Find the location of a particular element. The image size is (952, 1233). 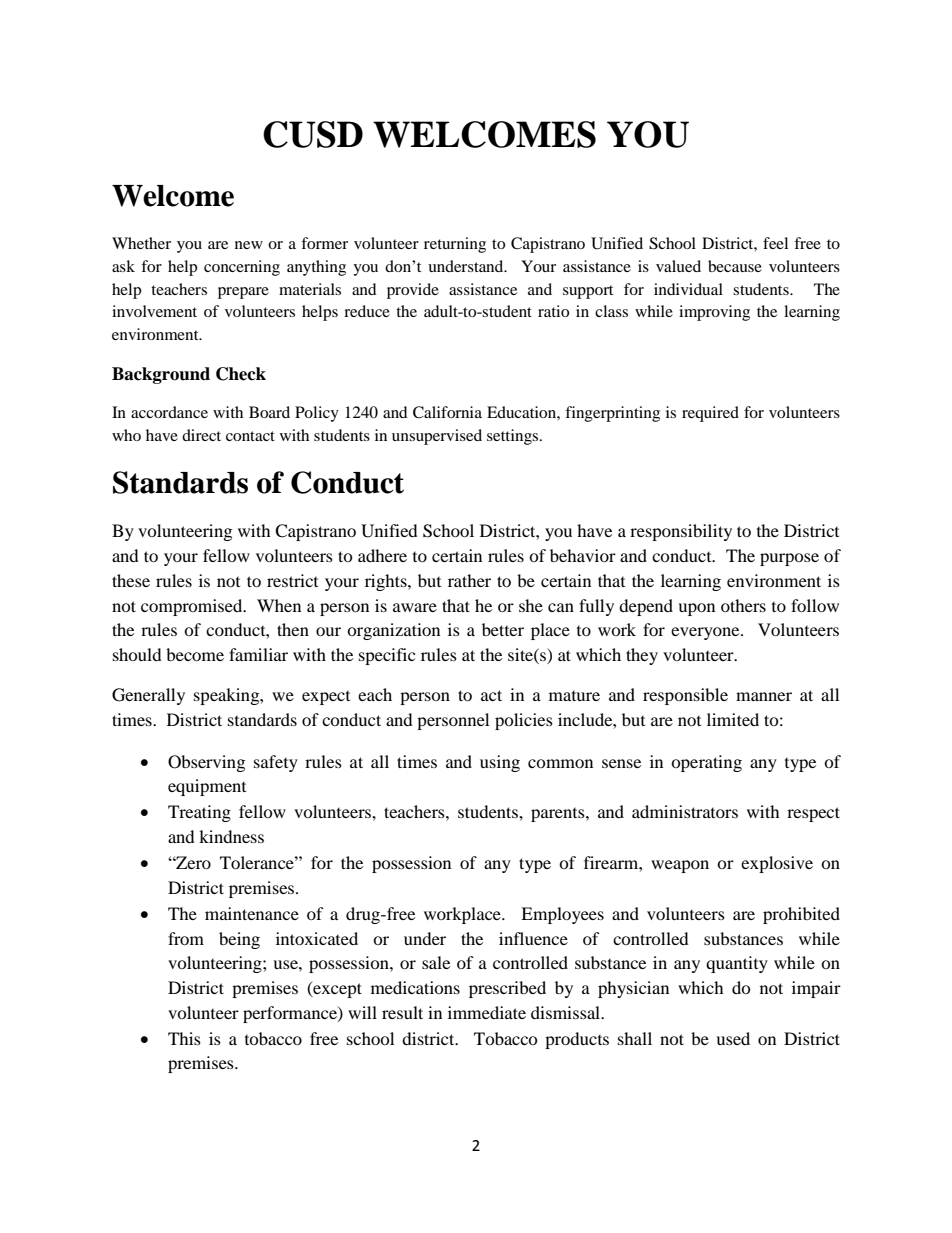

because is located at coordinates (735, 266).
